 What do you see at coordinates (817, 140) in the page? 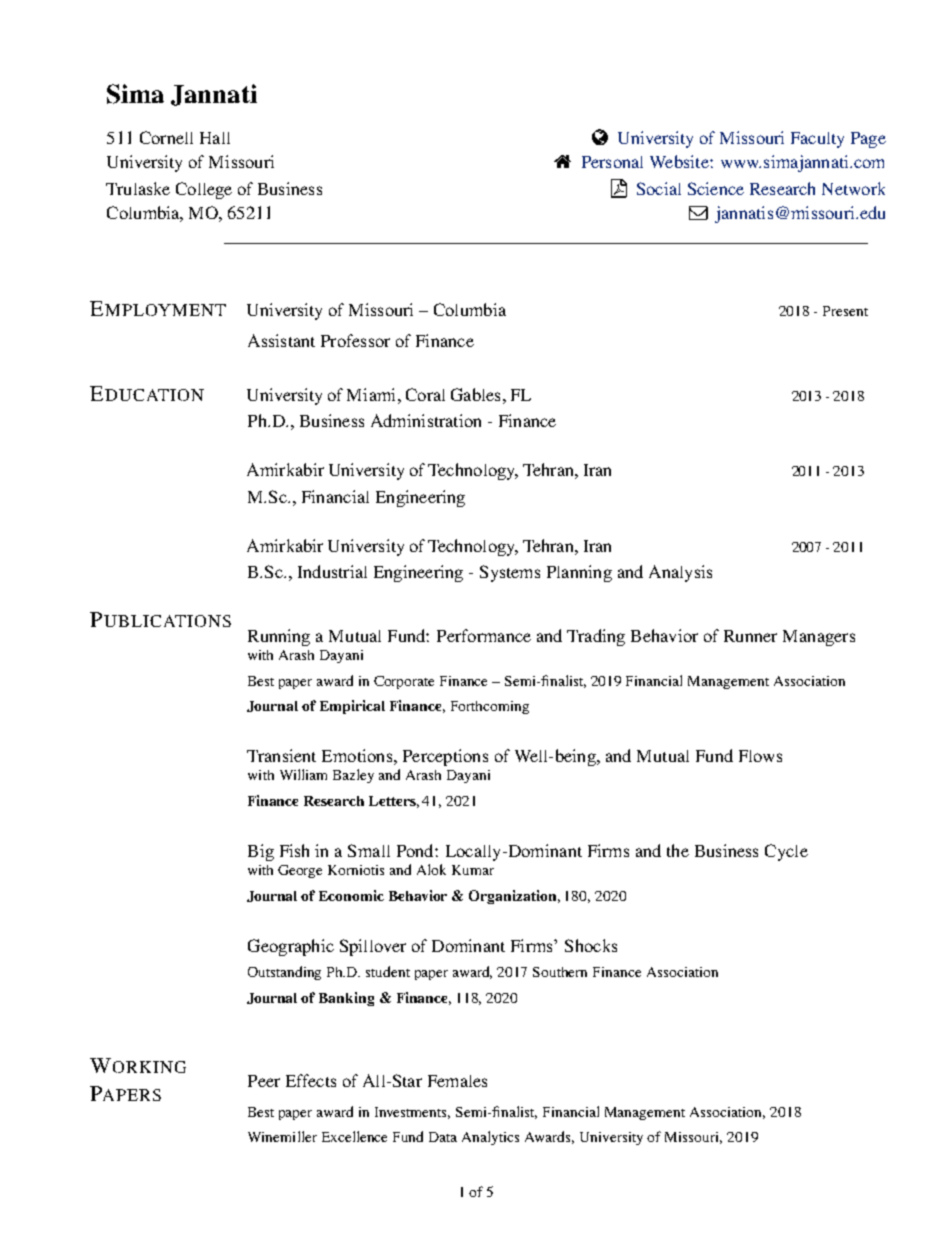
I see `Faculty` at bounding box center [817, 140].
